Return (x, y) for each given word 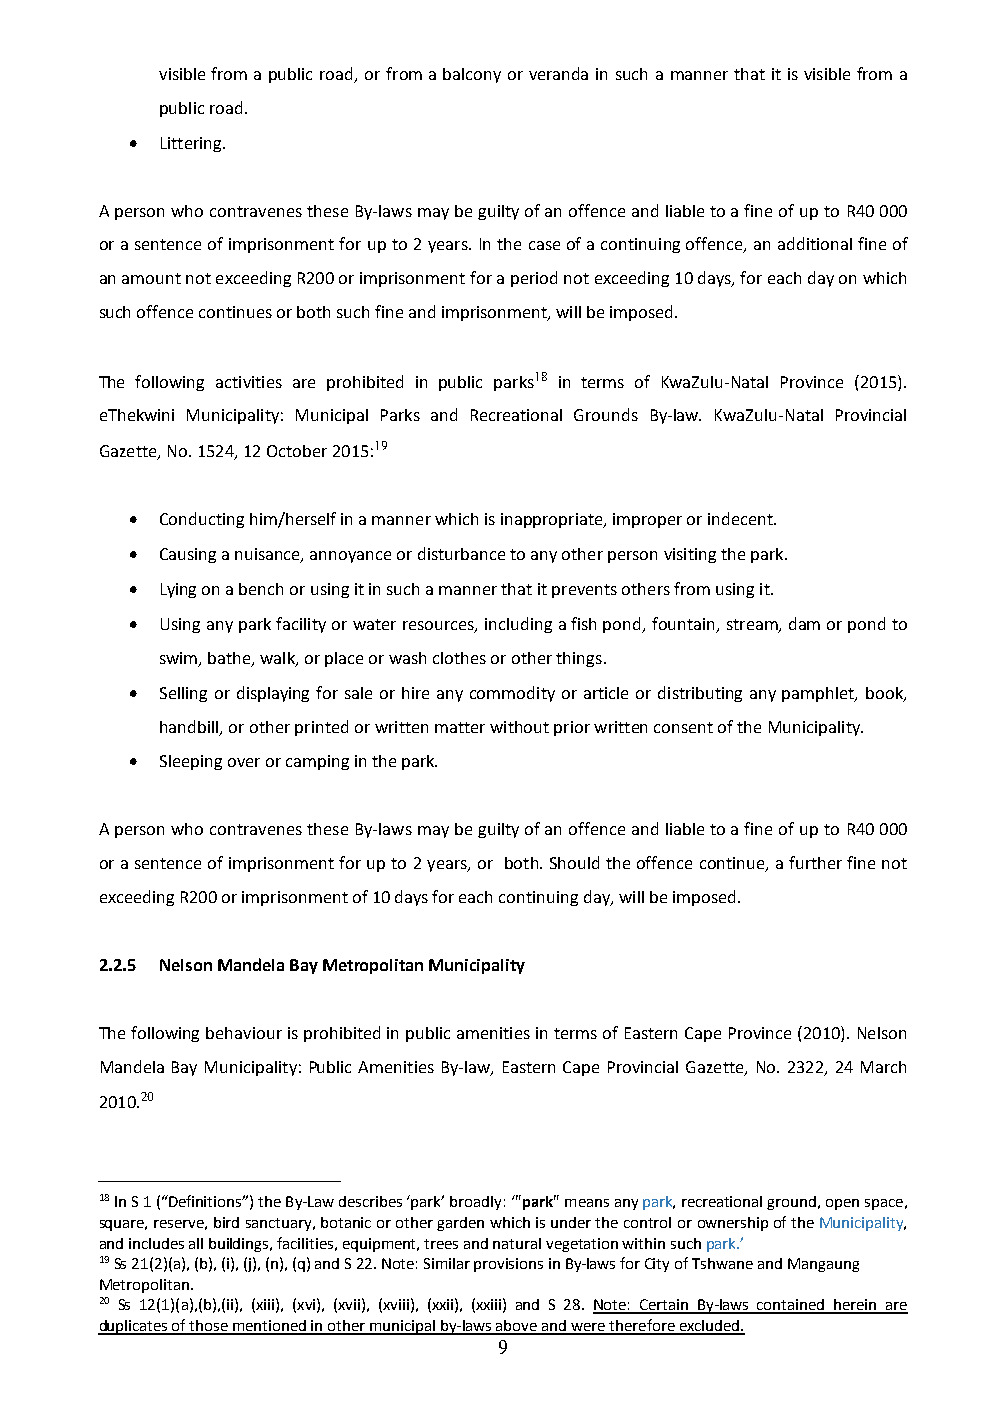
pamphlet (819, 694)
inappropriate (553, 520)
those (209, 1327)
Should (574, 862)
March (883, 1067)
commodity (512, 694)
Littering (192, 144)
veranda (558, 73)
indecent (741, 518)
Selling (183, 694)
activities (249, 382)
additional (815, 243)
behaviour (244, 1033)
